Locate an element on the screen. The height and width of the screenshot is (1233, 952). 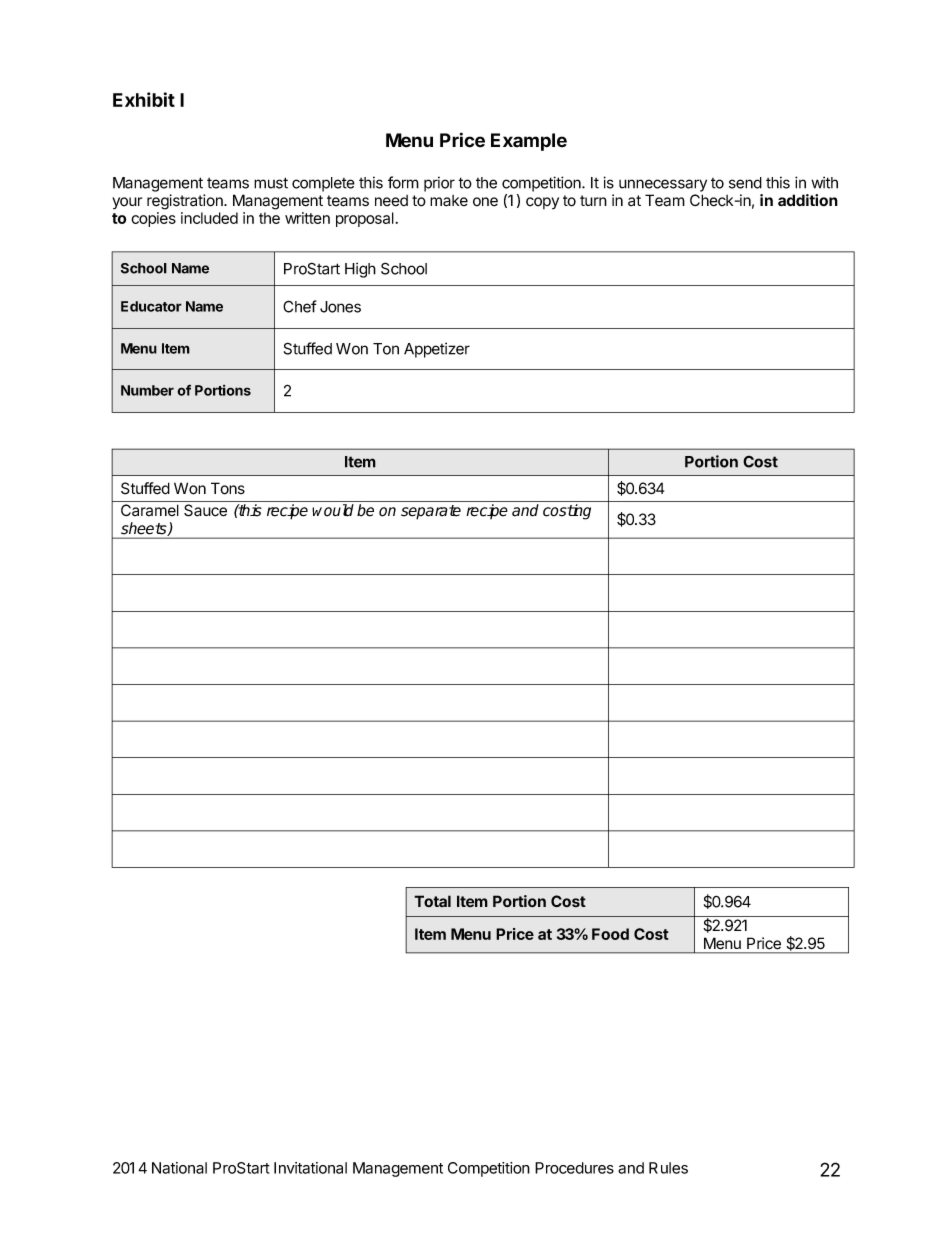
Example is located at coordinates (529, 142).
